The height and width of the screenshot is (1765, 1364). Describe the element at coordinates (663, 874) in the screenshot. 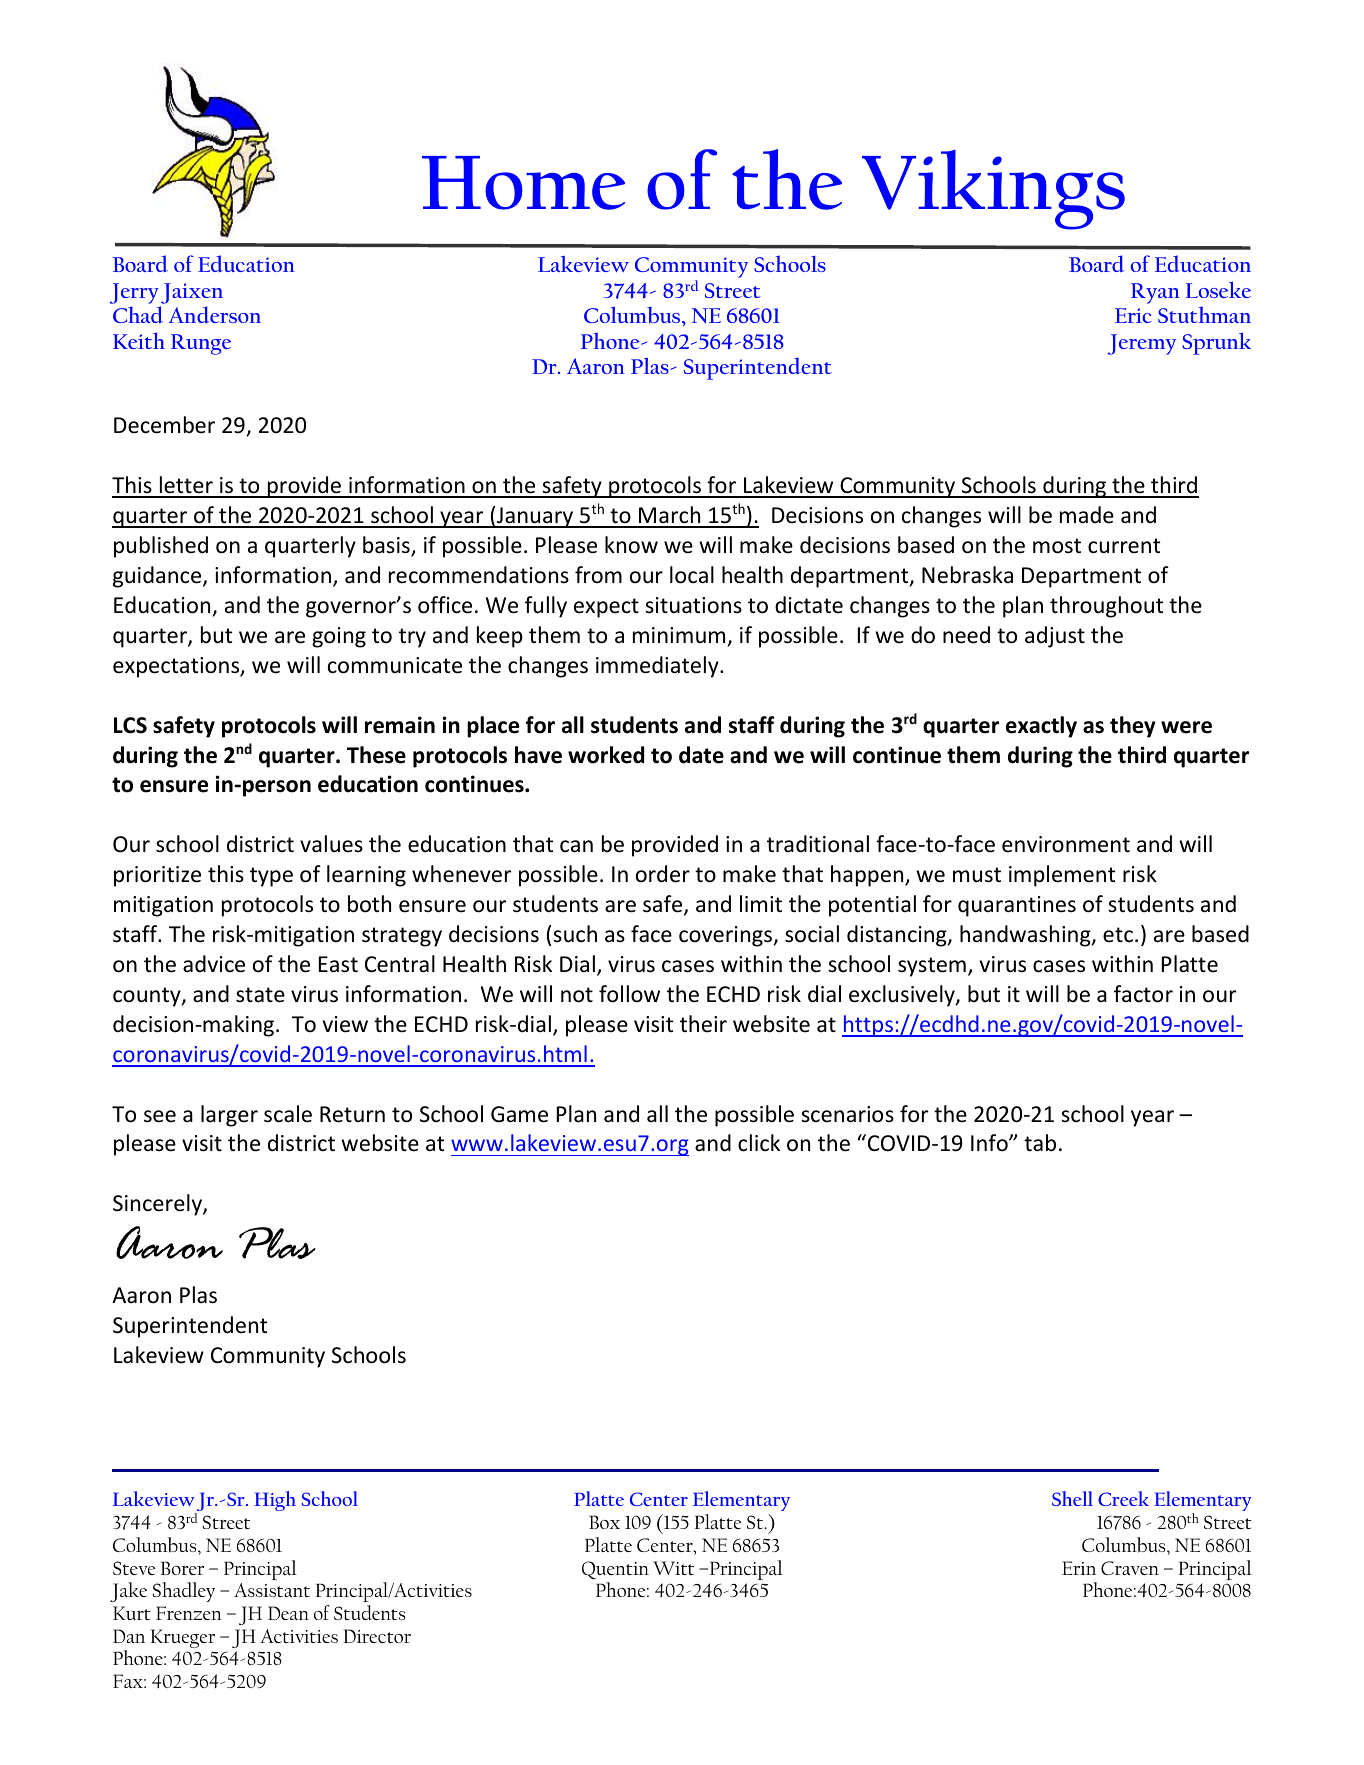

I see `order` at that location.
